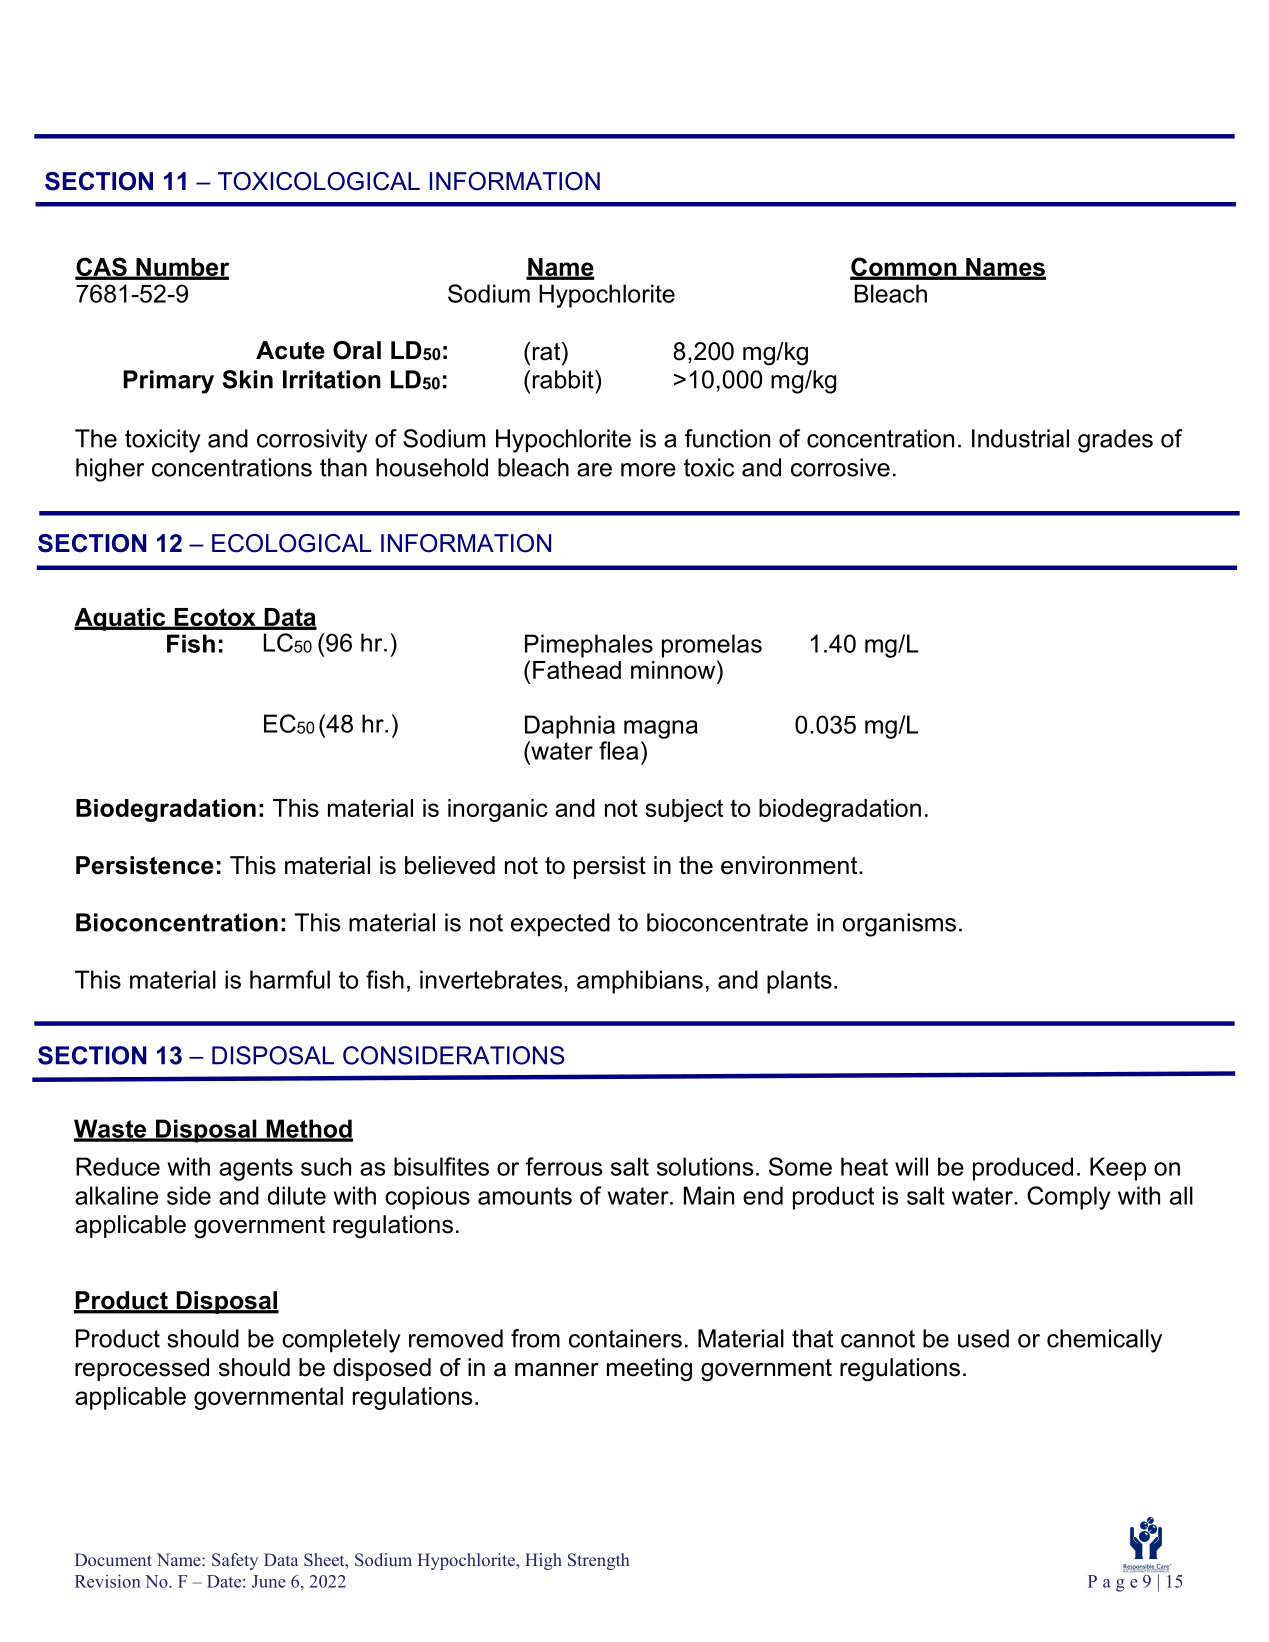  I want to click on harmful, so click(290, 979).
